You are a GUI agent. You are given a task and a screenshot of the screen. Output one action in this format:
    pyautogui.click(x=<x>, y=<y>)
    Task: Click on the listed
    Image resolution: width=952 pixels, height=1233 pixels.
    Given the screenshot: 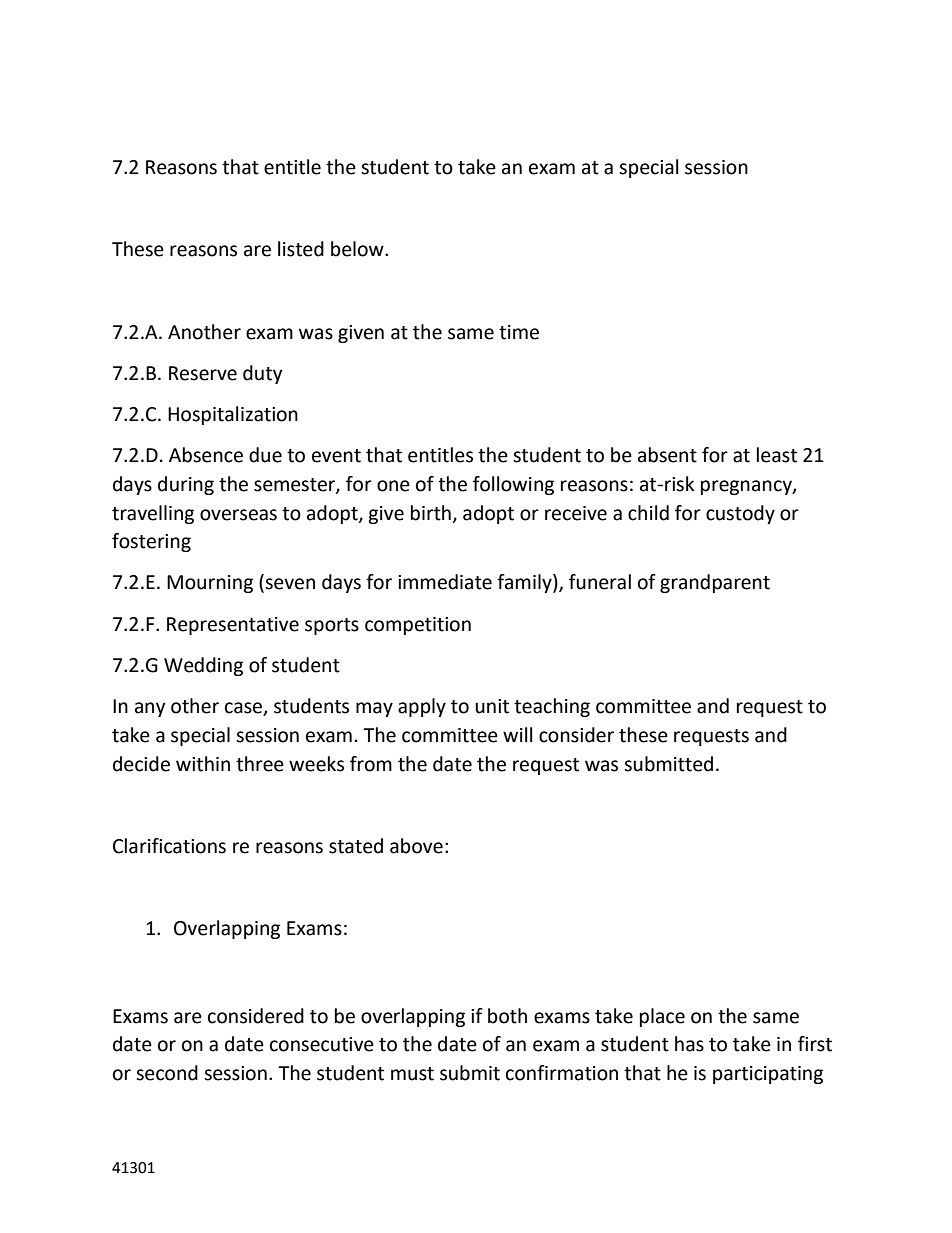 What is the action you would take?
    pyautogui.click(x=301, y=249)
